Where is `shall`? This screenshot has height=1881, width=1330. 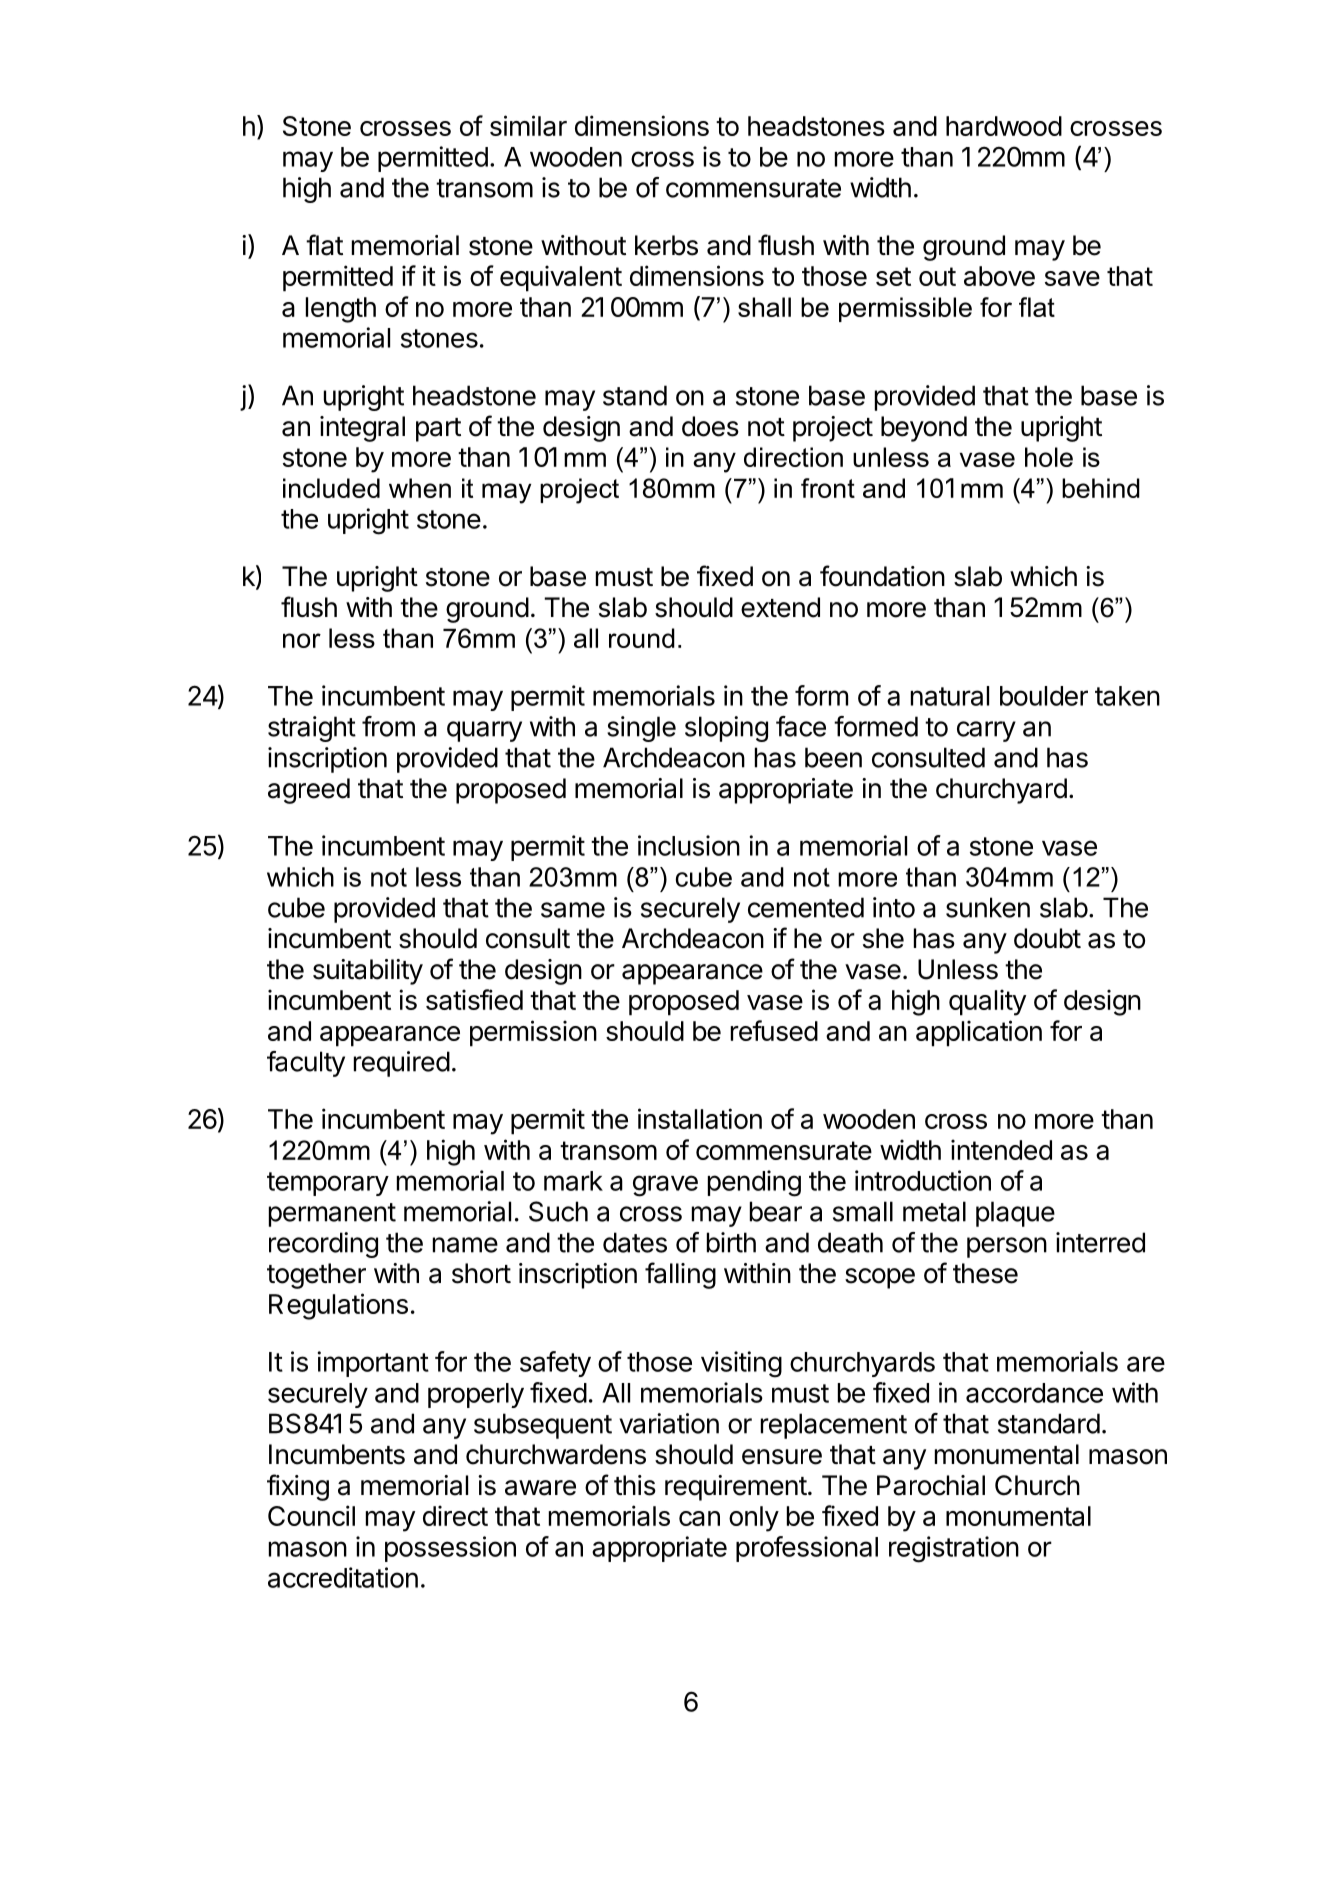
shall is located at coordinates (764, 307).
